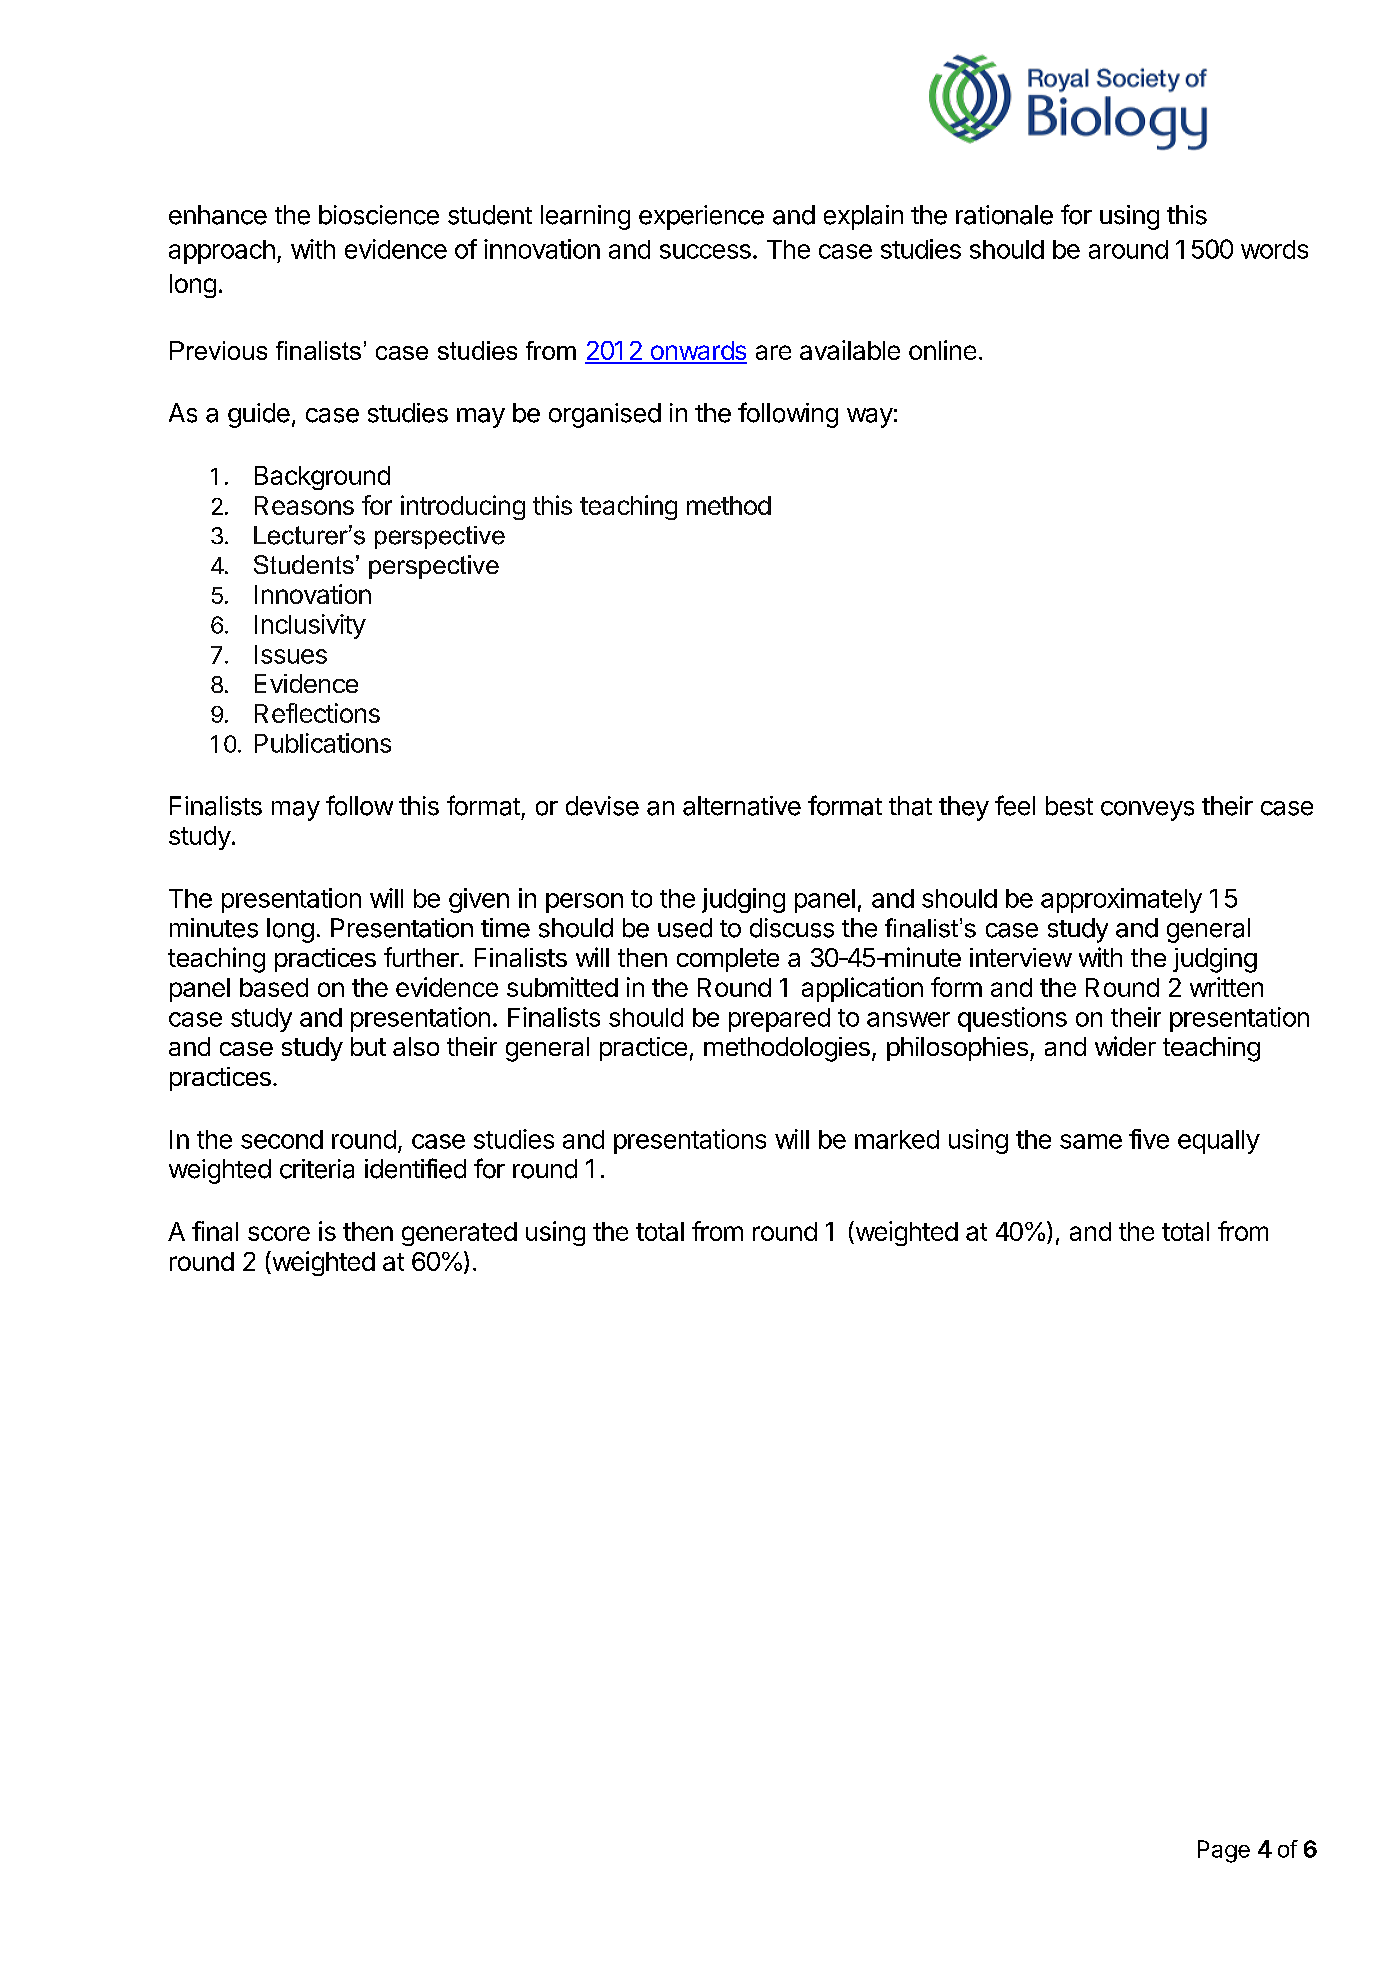  Describe the element at coordinates (1274, 249) in the document. I see `words` at that location.
